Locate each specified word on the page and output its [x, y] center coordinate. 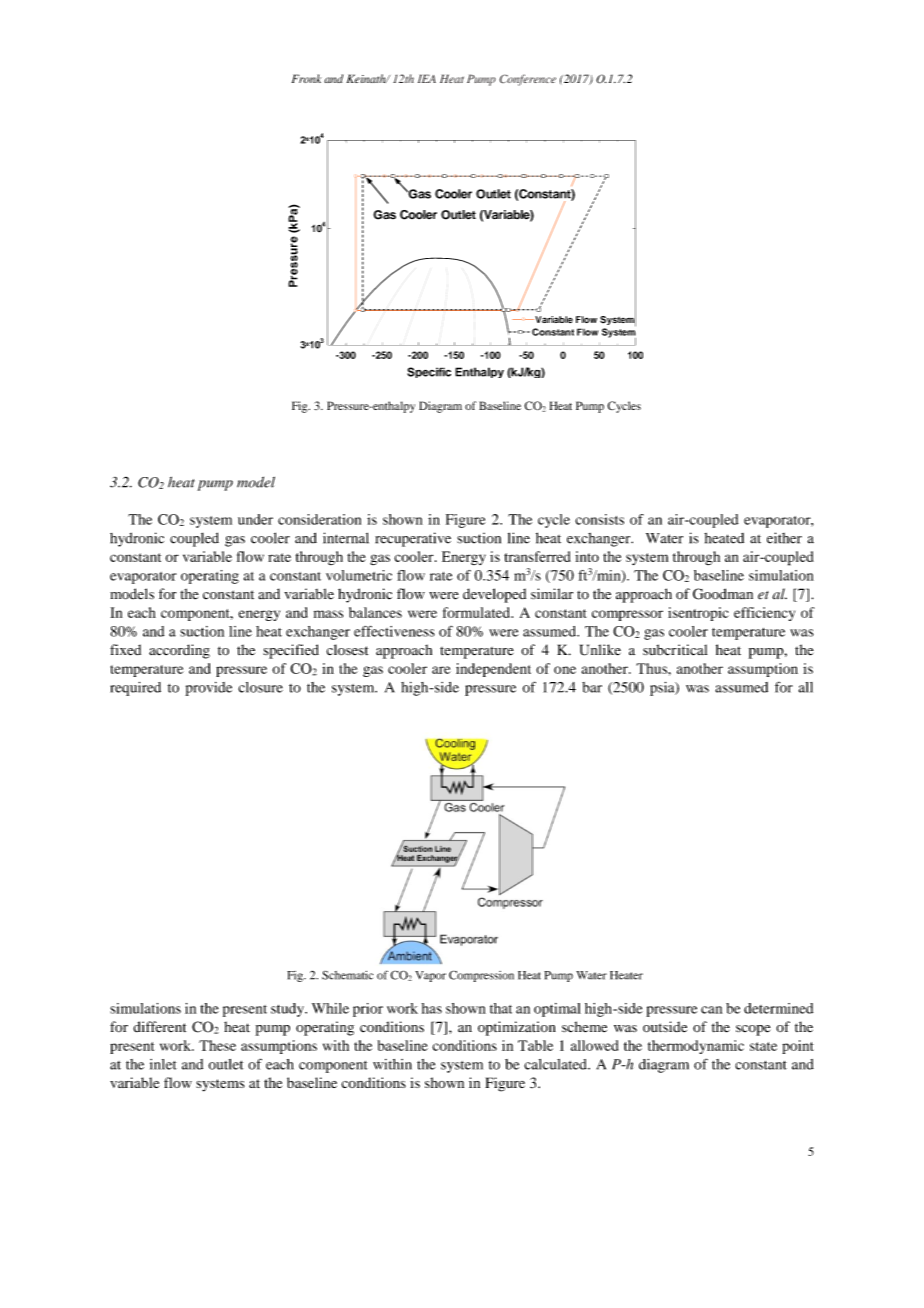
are [441, 670]
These [217, 1045]
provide [208, 689]
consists [599, 519]
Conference [528, 80]
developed [494, 595]
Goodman [723, 594]
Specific [429, 372]
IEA [427, 78]
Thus [652, 668]
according [179, 651]
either [784, 538]
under [255, 519]
